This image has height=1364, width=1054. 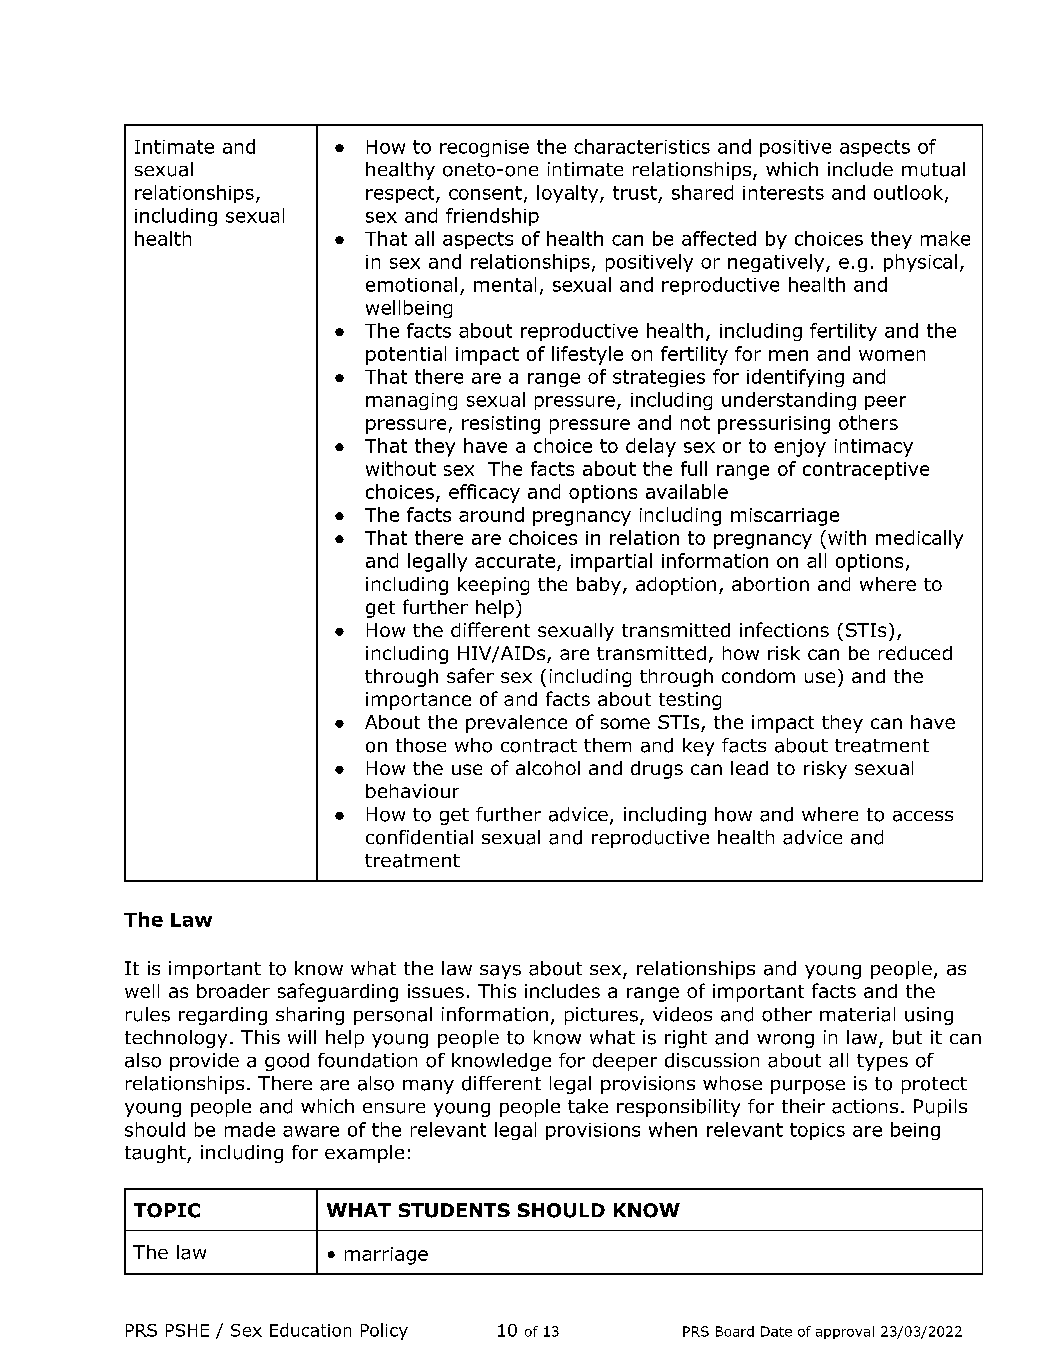 What do you see at coordinates (454, 1210) in the image?
I see `STUDENTS` at bounding box center [454, 1210].
